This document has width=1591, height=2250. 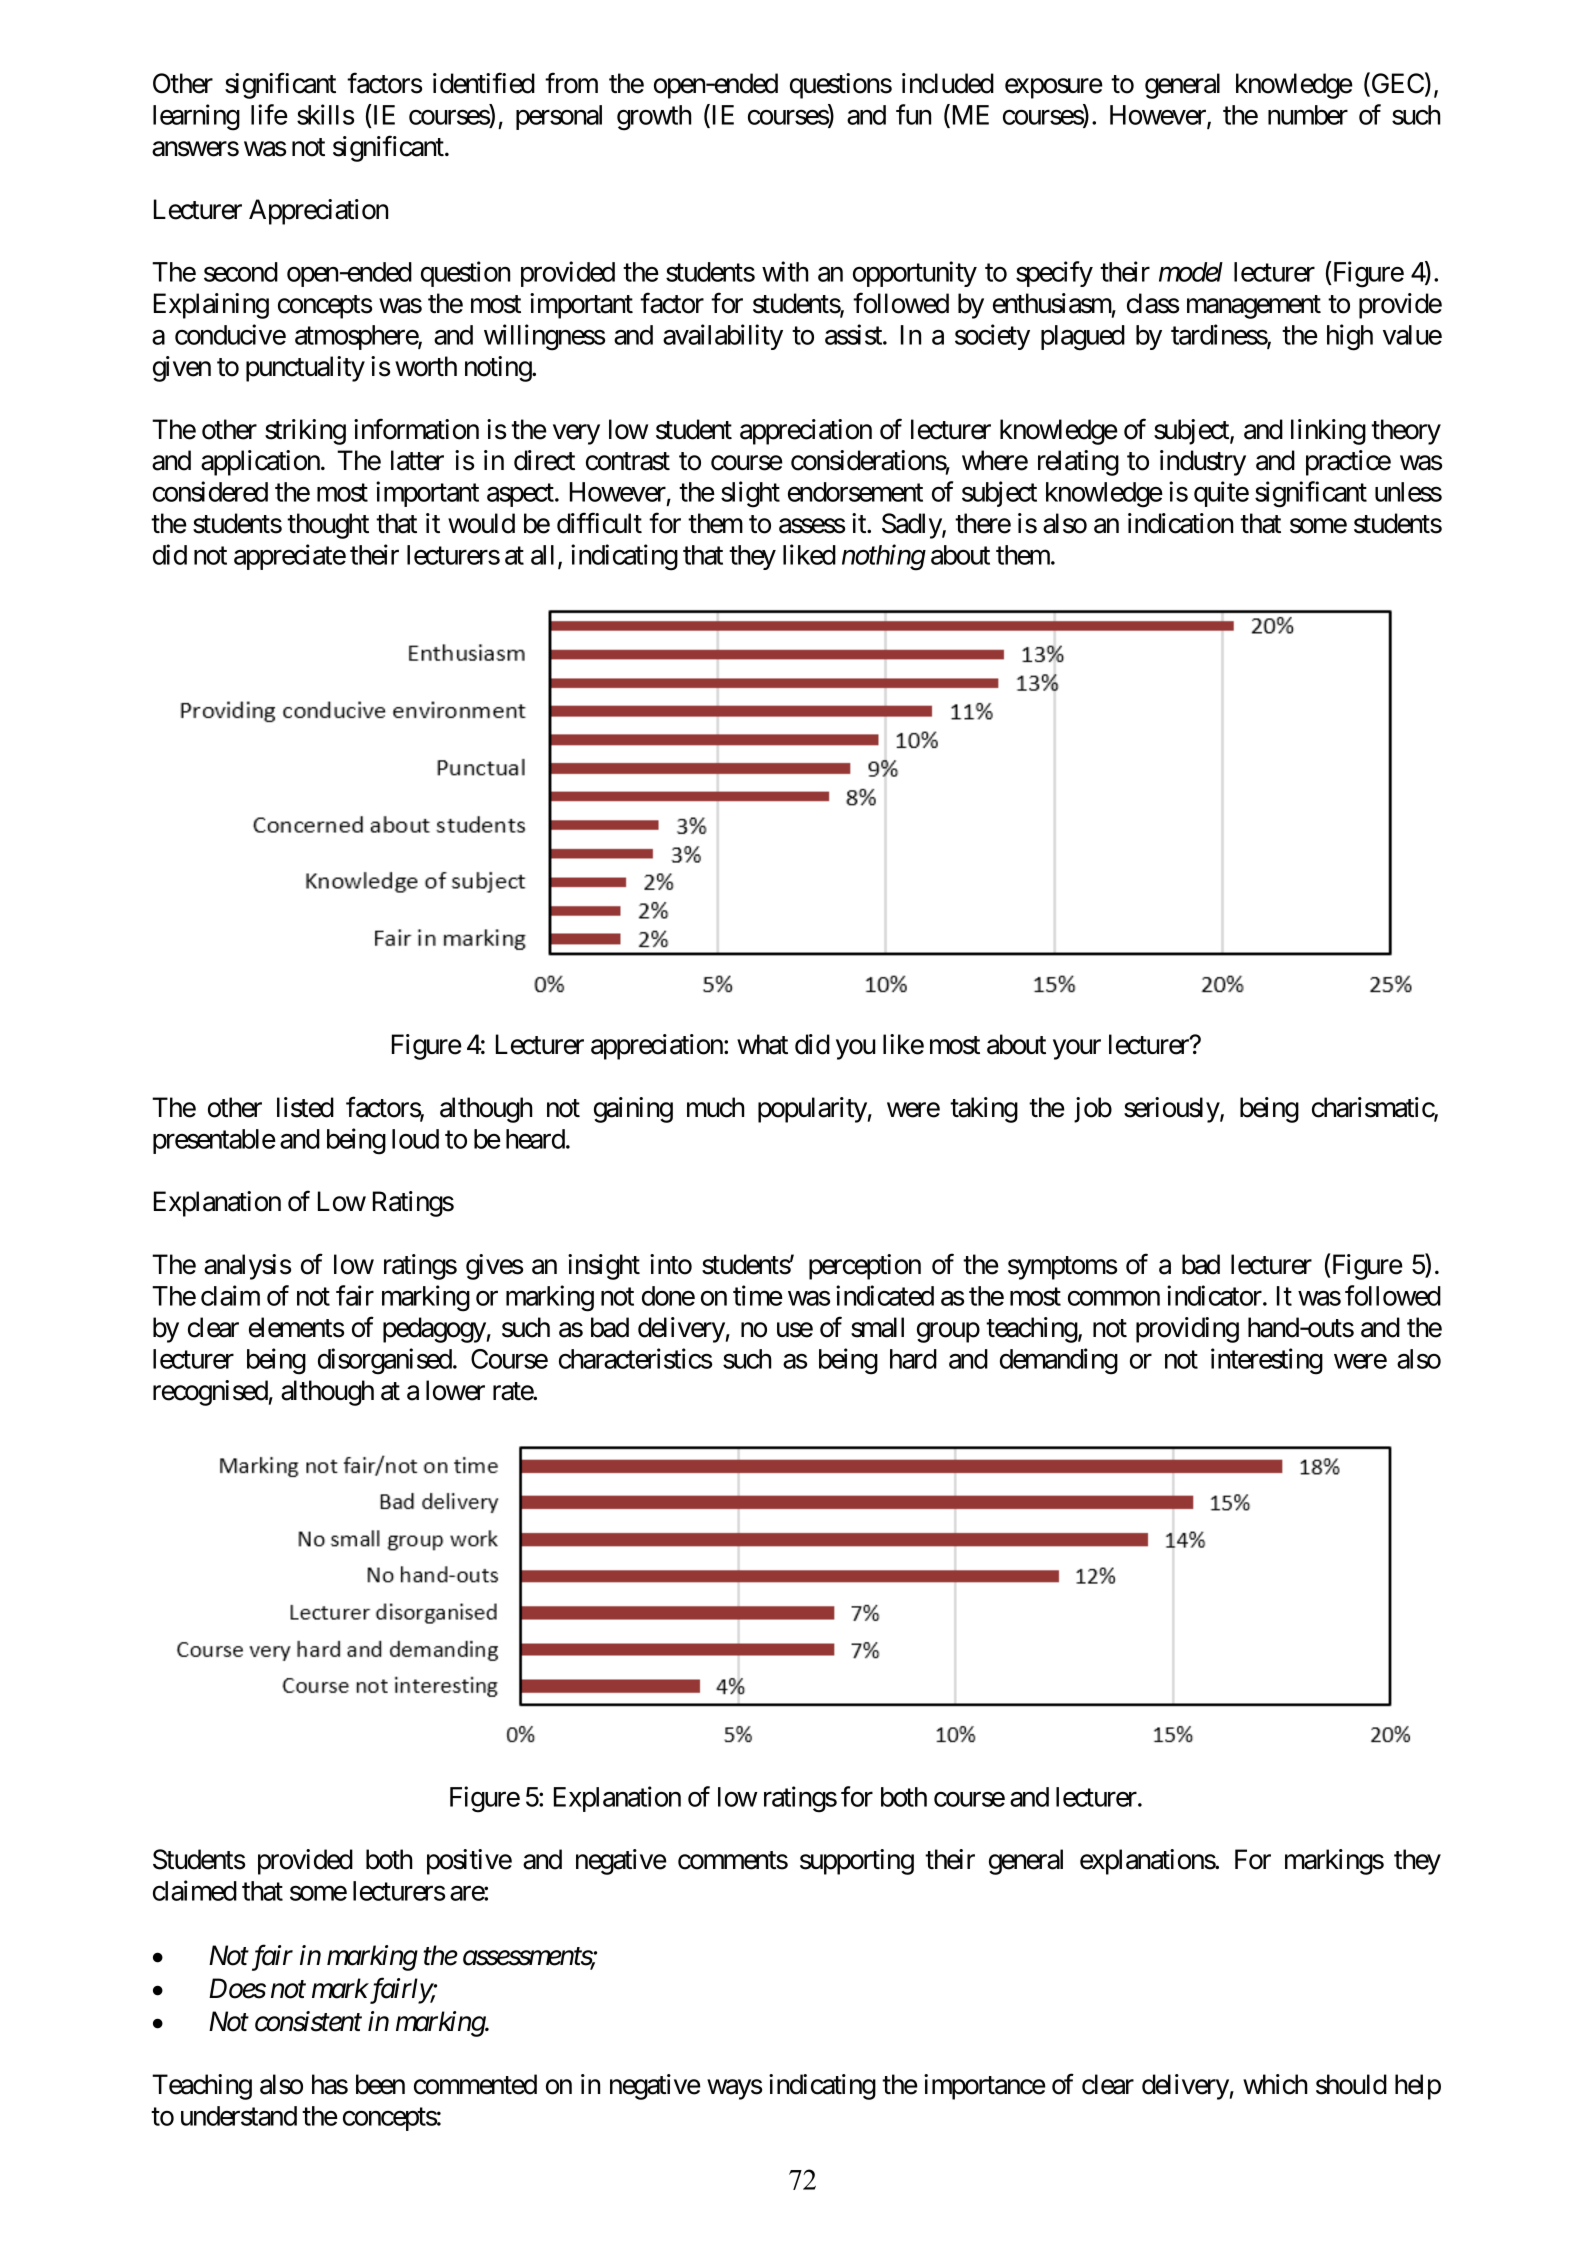 I want to click on hard, so click(x=913, y=1359).
